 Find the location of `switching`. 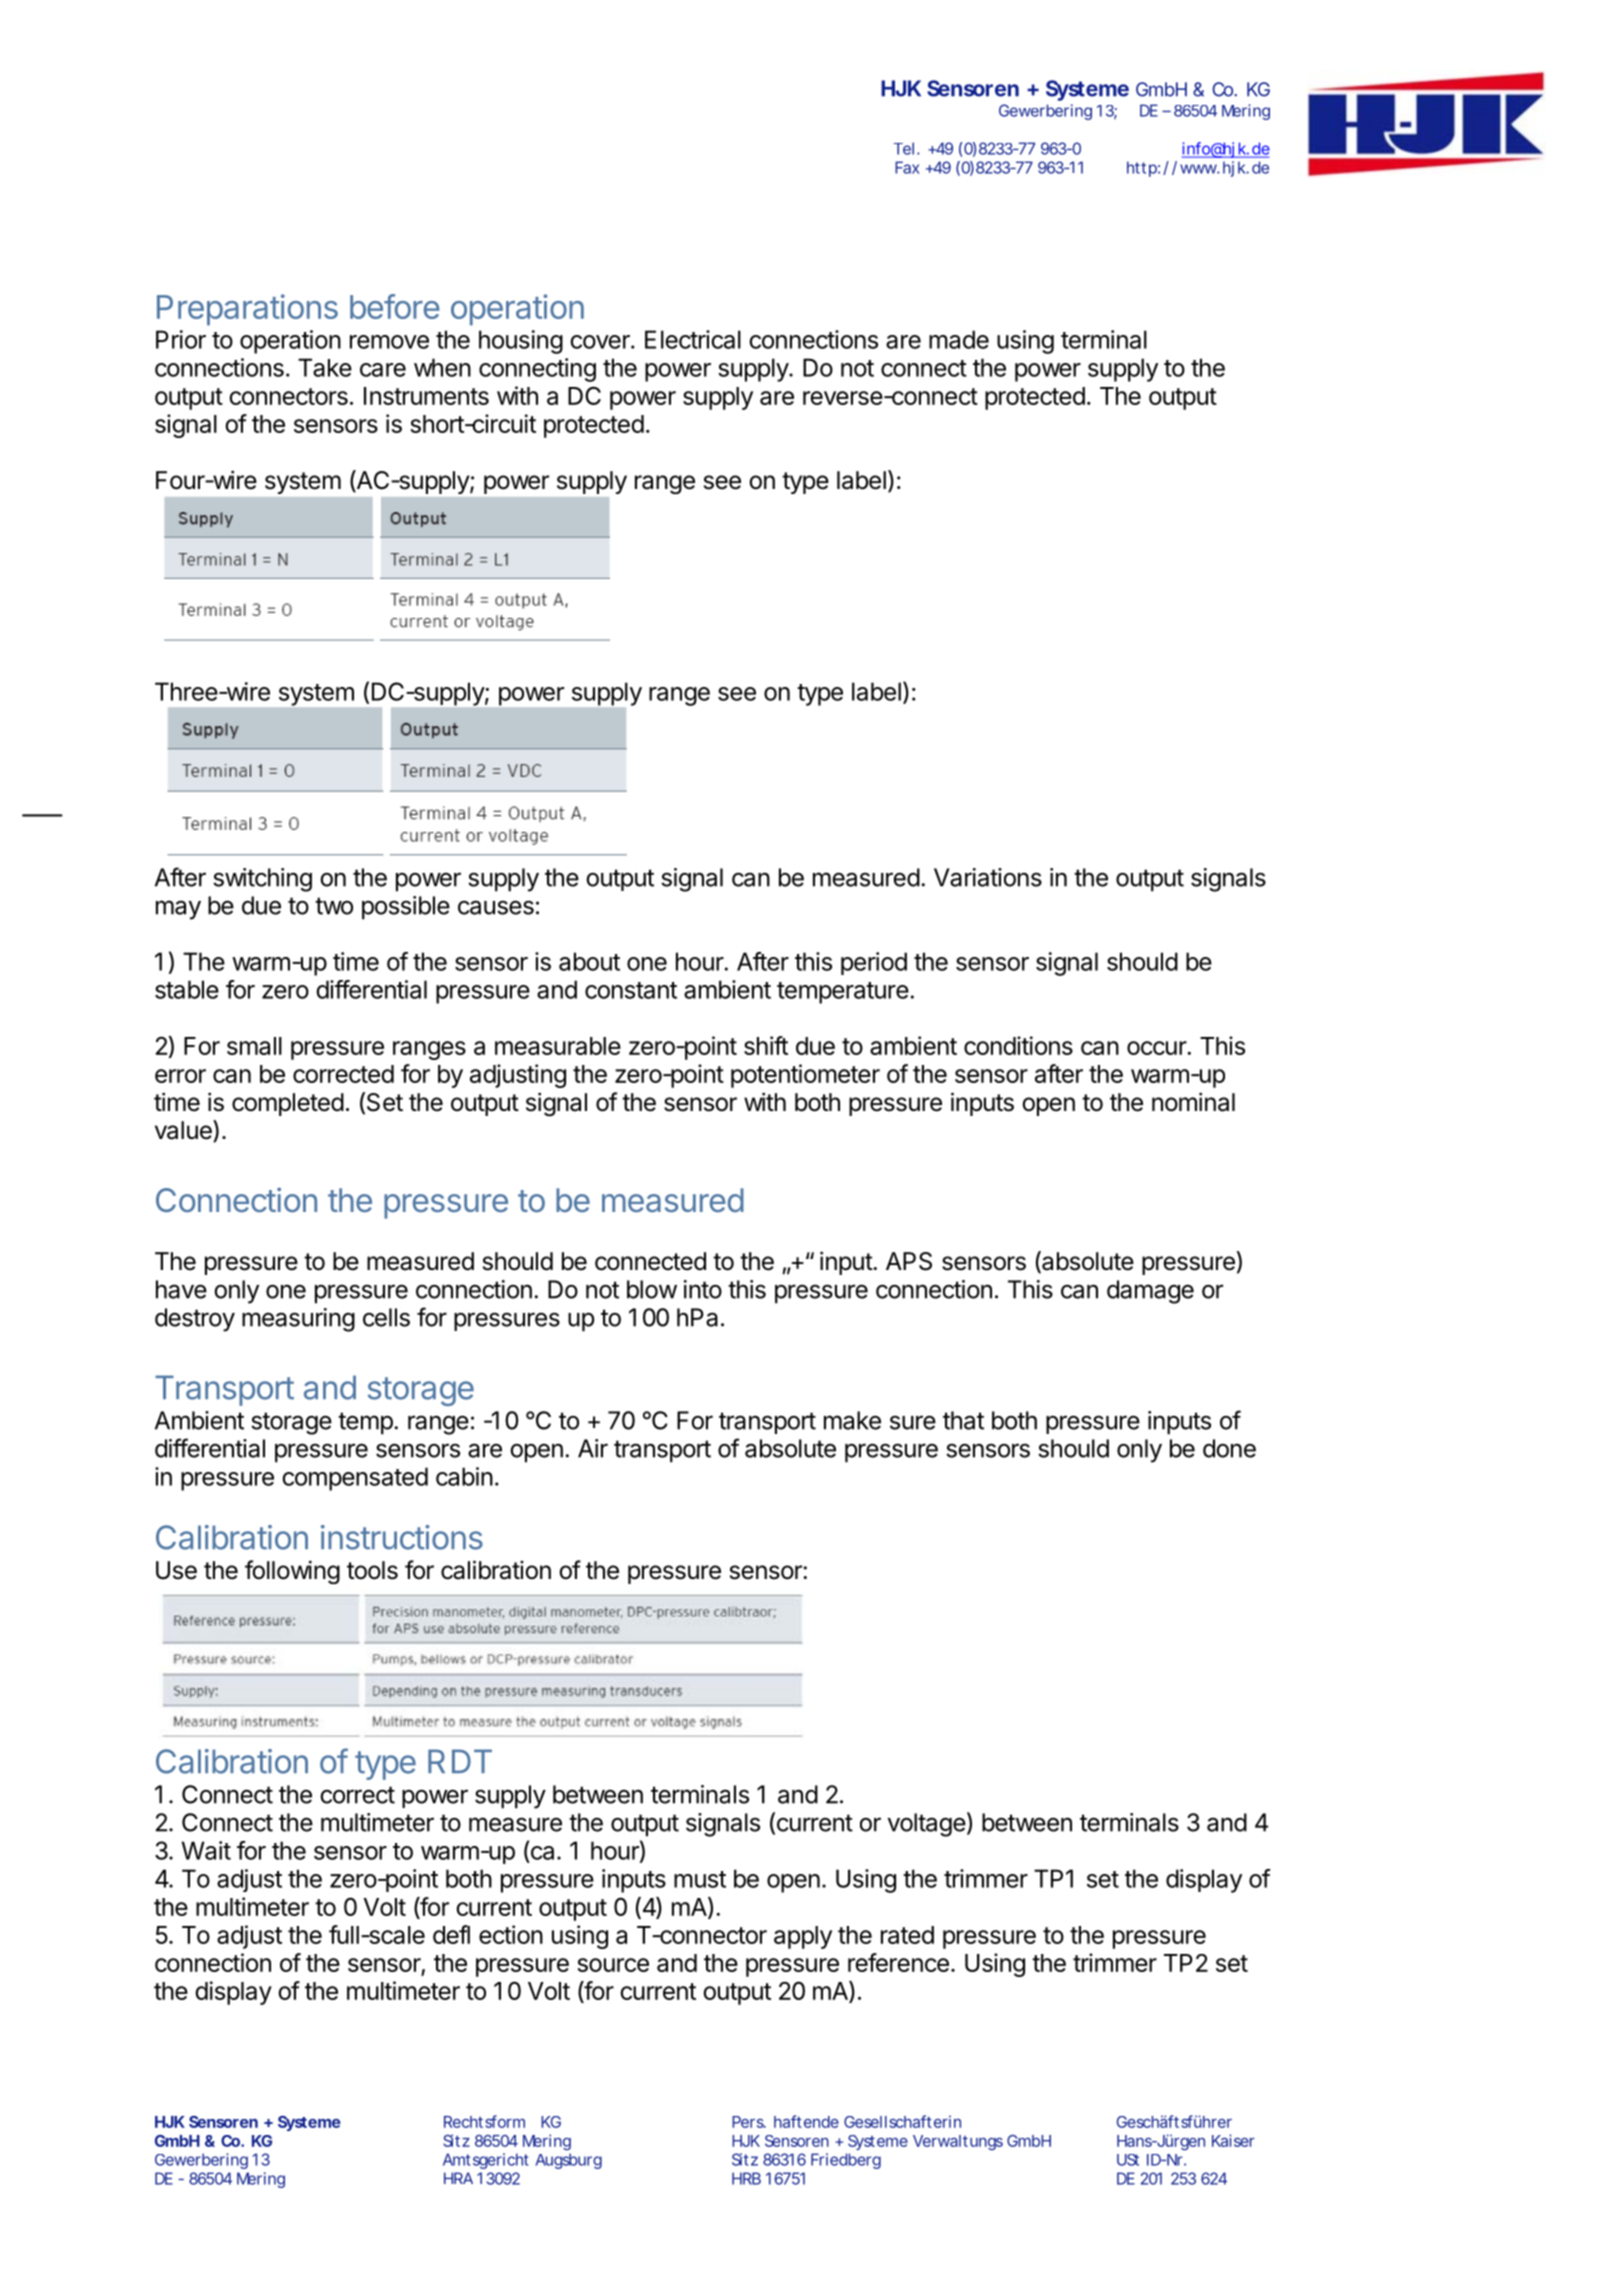

switching is located at coordinates (262, 880).
